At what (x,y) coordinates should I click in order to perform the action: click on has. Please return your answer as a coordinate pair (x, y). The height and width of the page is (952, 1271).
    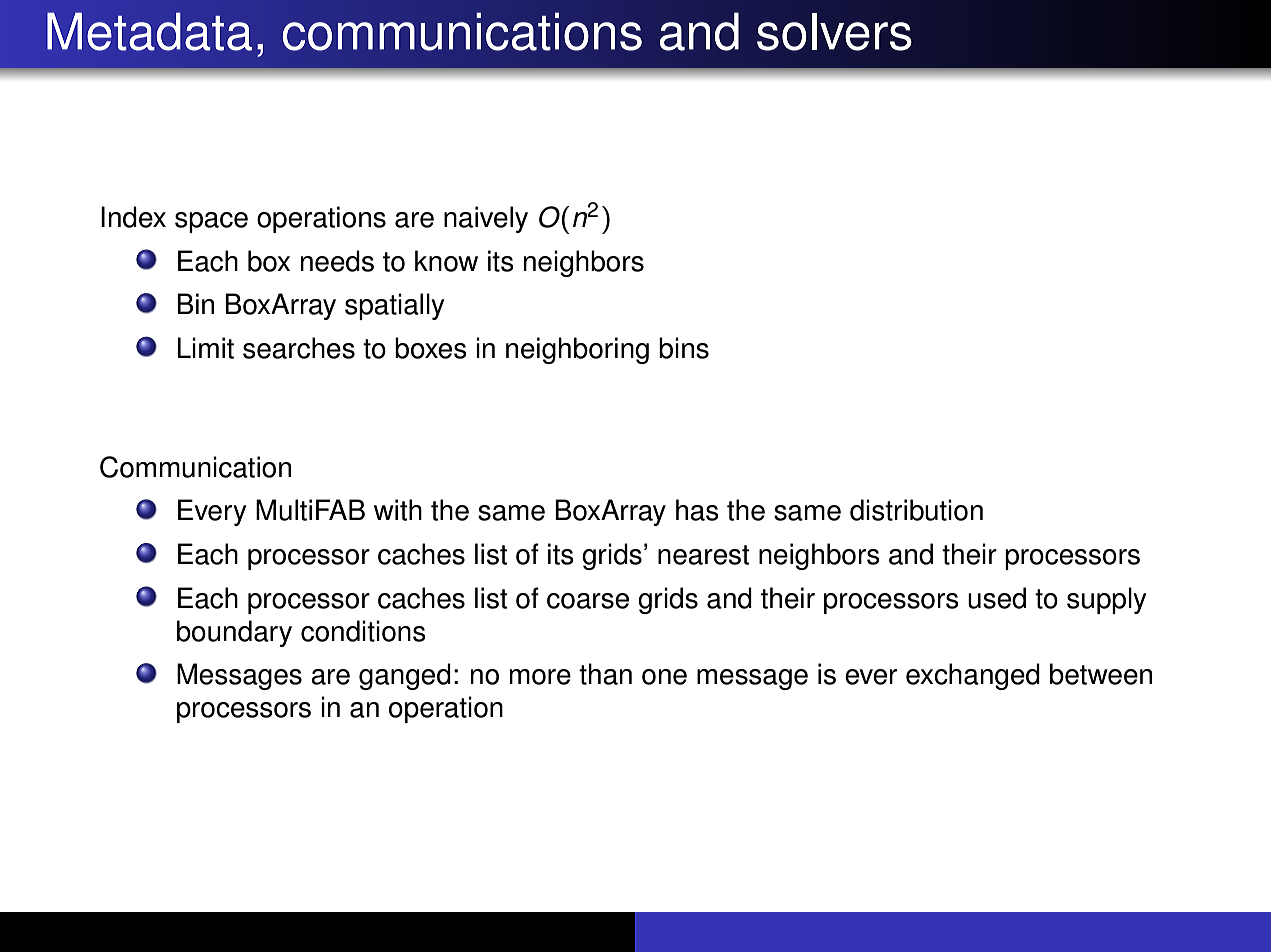
    Looking at the image, I should click on (697, 510).
